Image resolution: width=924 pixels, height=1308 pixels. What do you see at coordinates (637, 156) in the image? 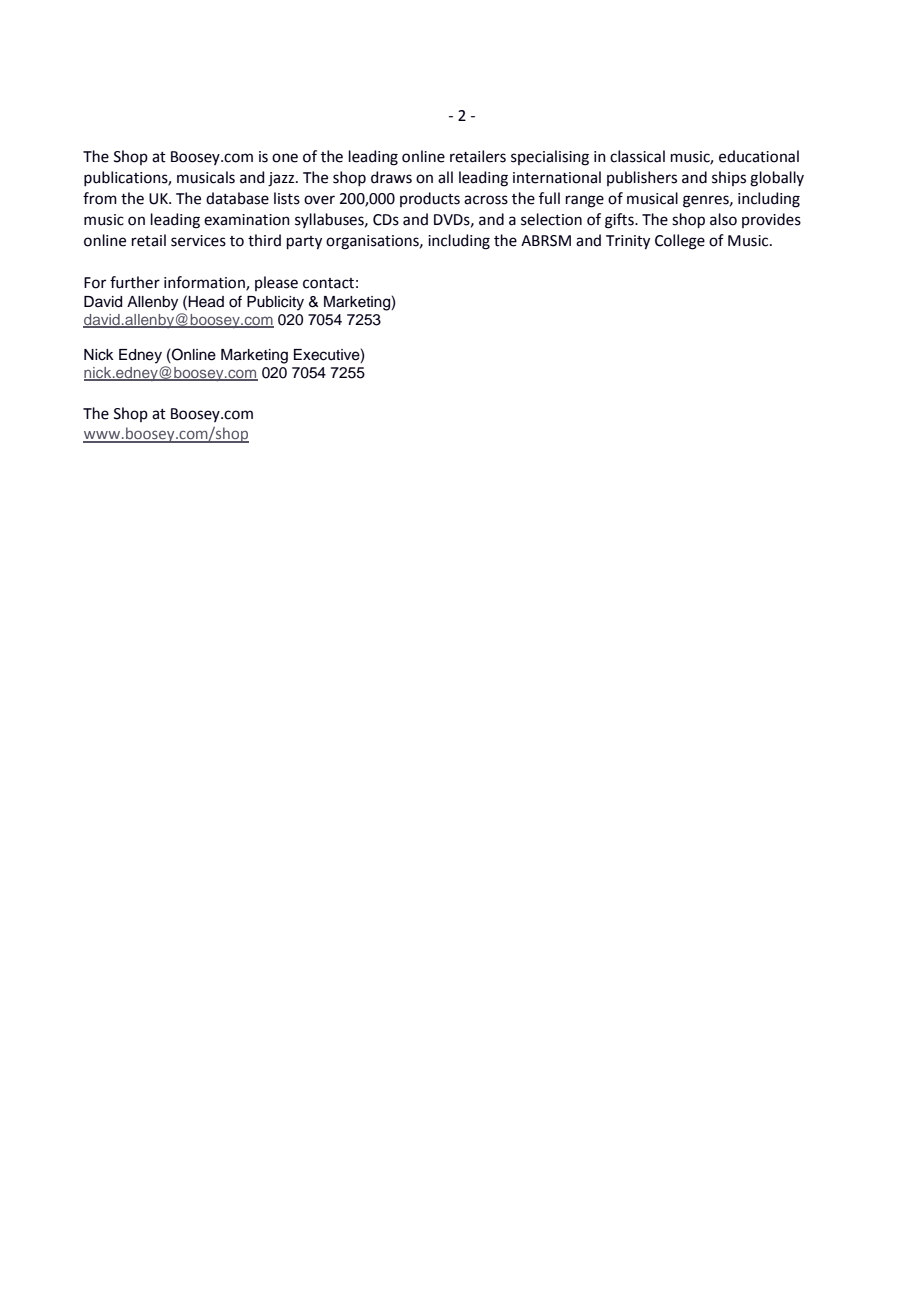
I see `classical` at bounding box center [637, 156].
